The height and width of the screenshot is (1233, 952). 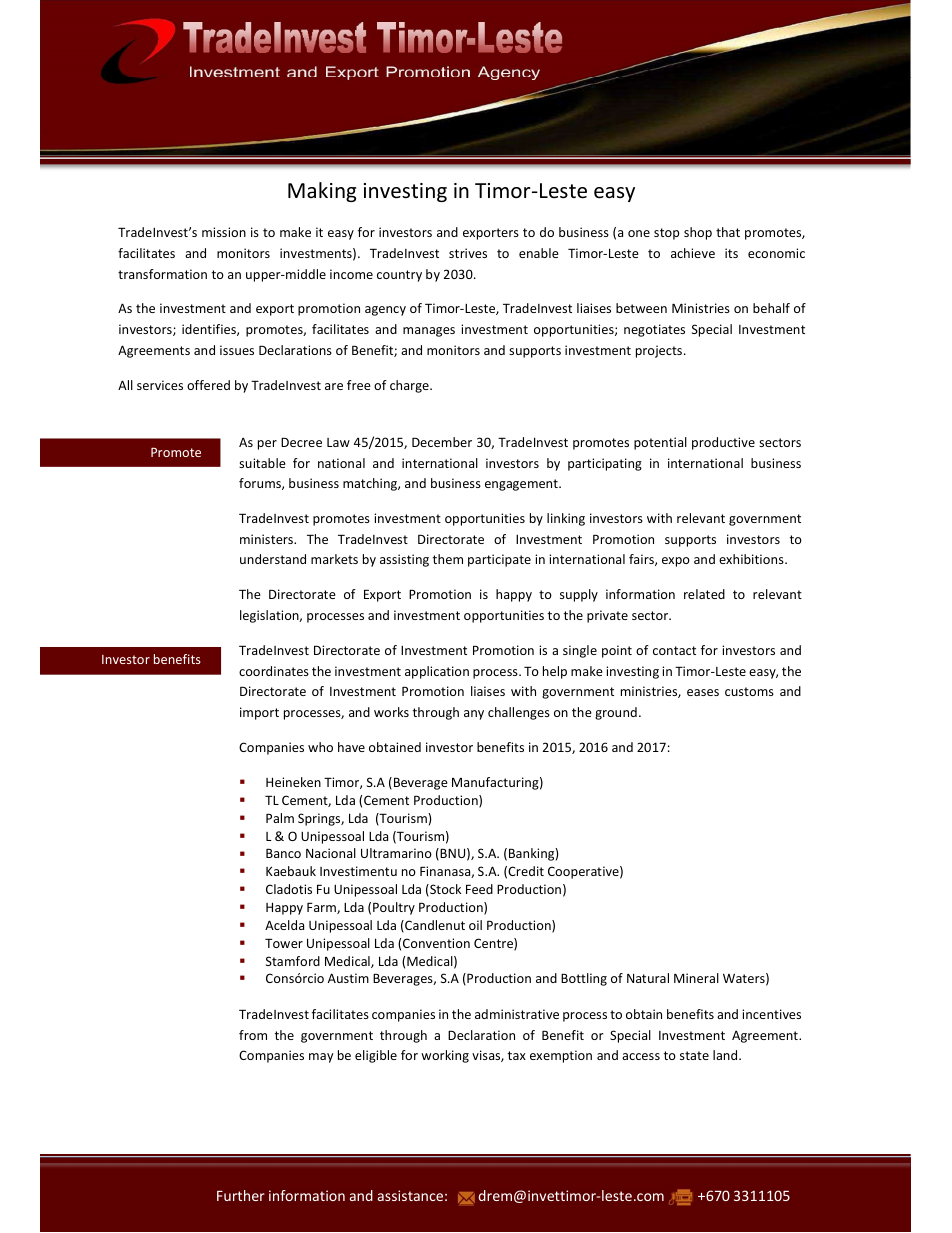 What do you see at coordinates (703, 692) in the screenshot?
I see `eases` at bounding box center [703, 692].
